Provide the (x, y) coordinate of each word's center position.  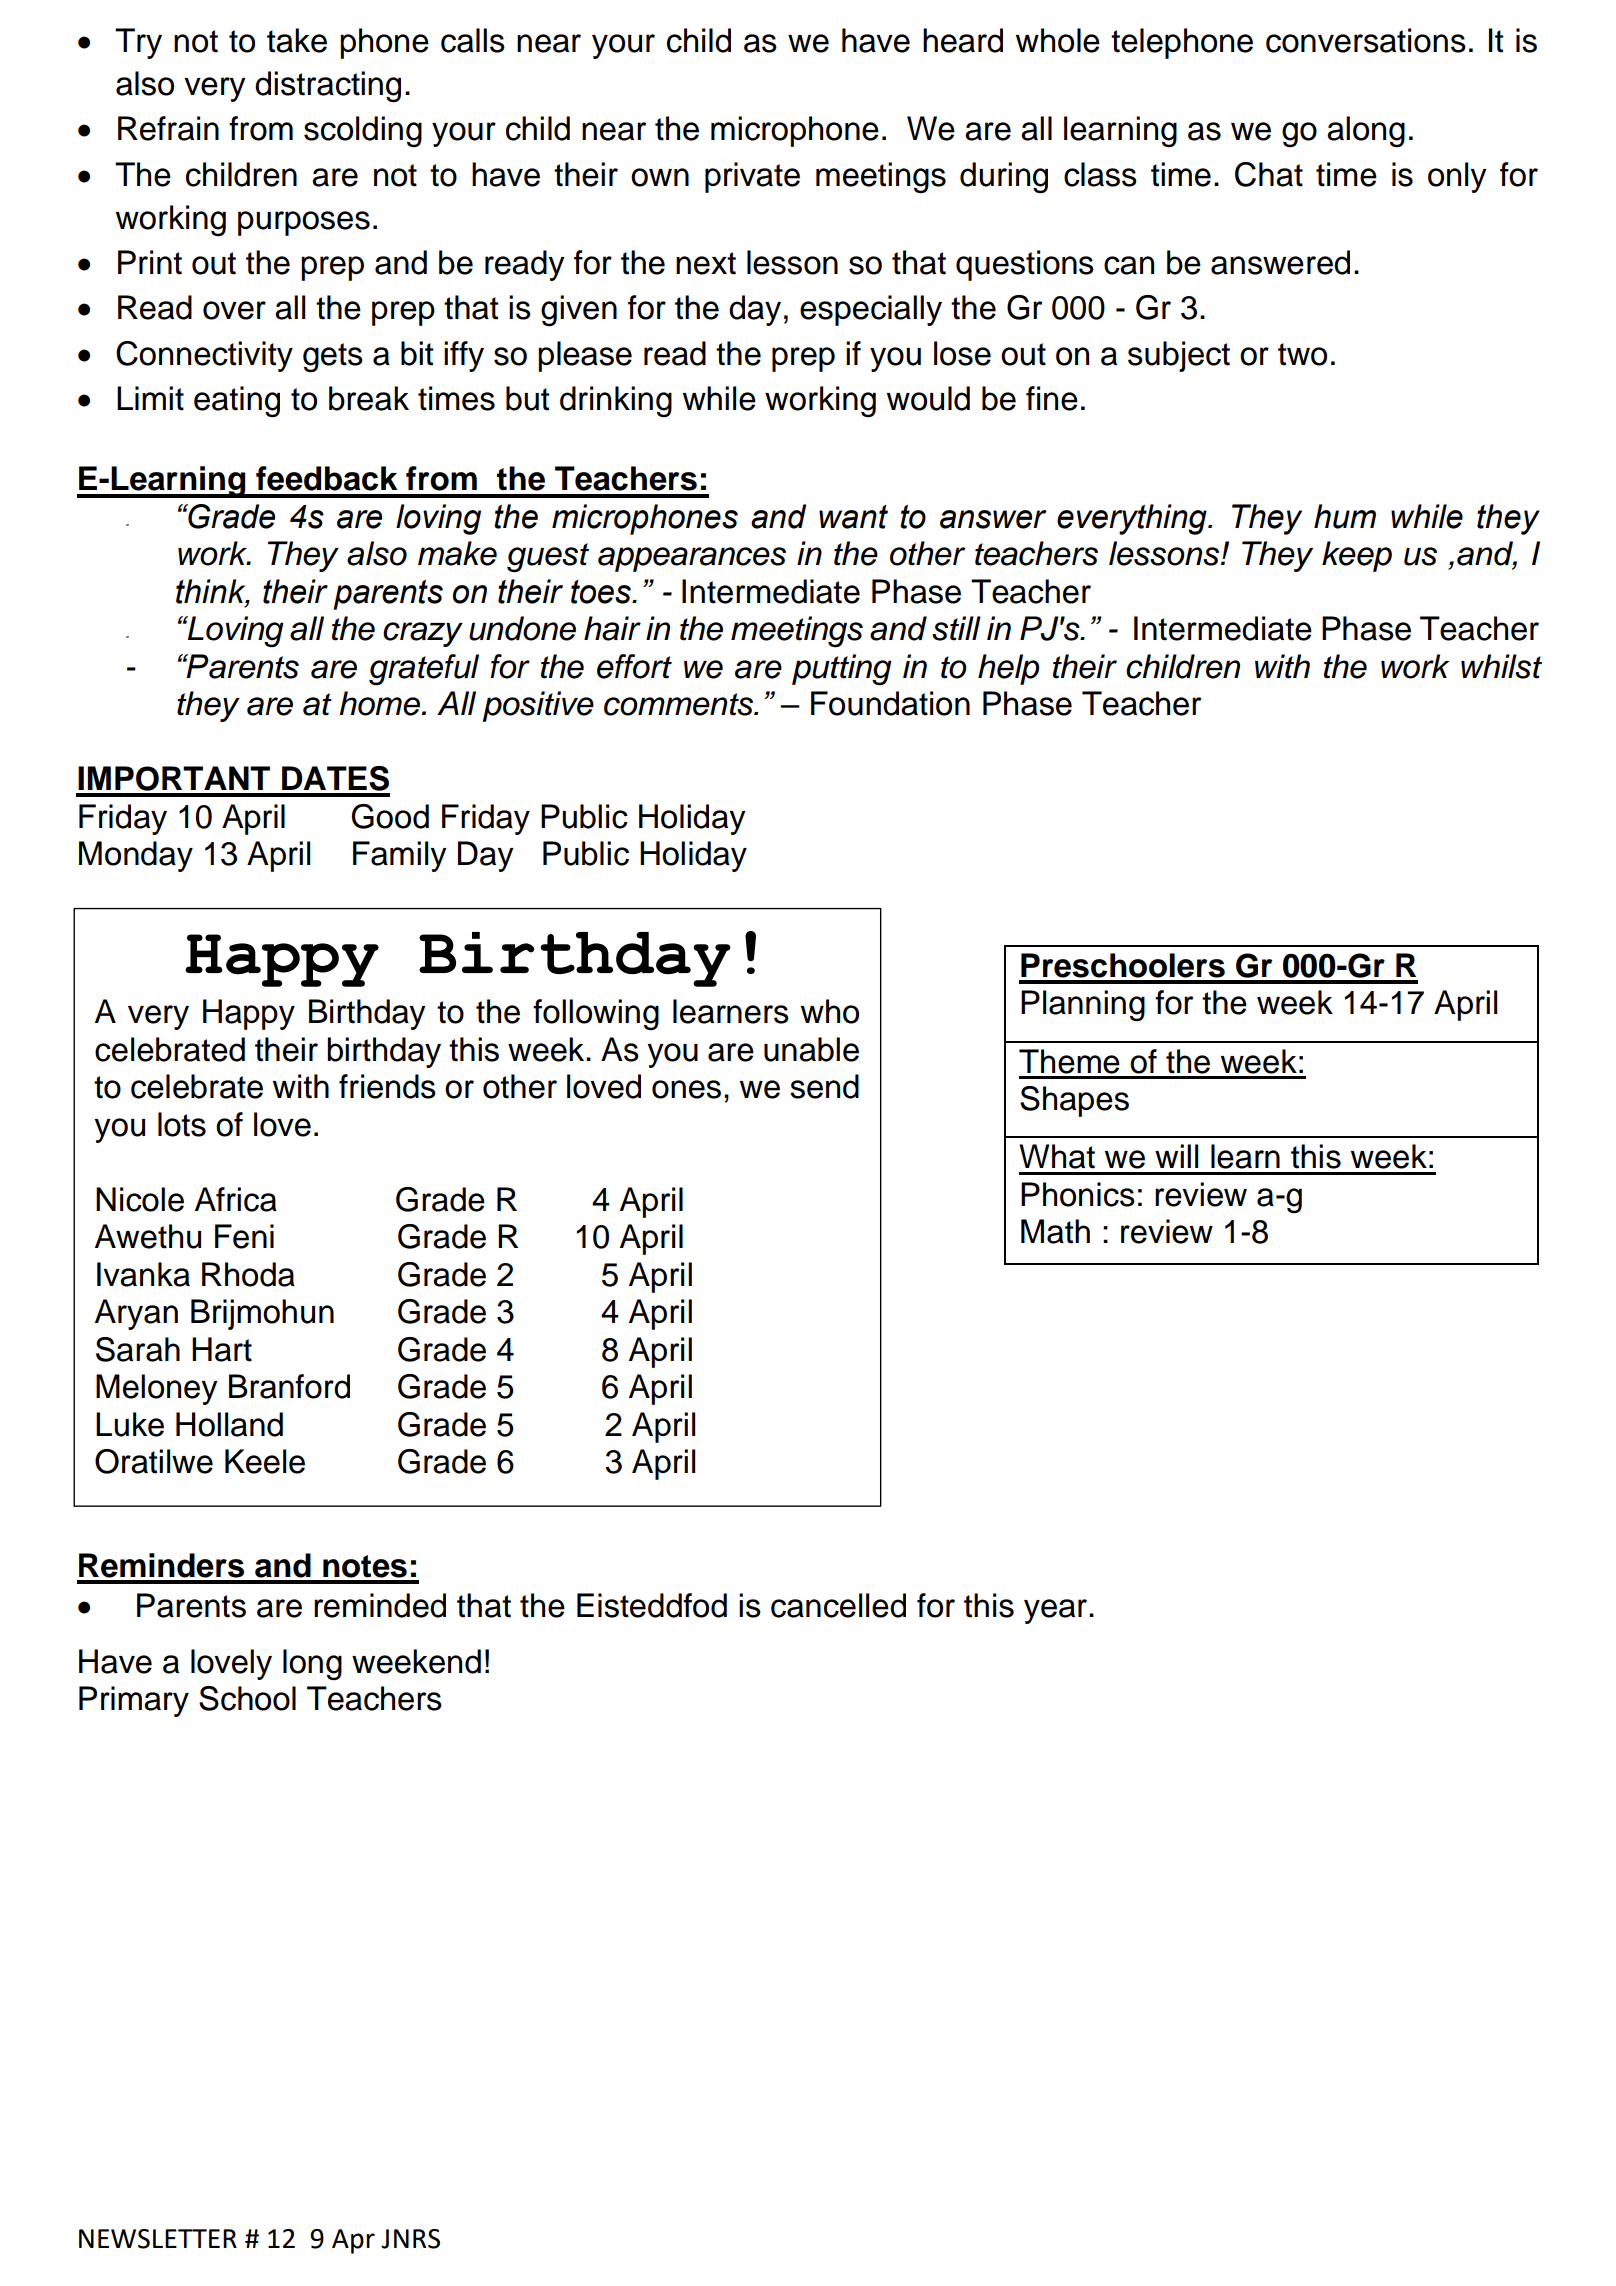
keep (1357, 556)
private (752, 177)
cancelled (838, 1605)
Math (1055, 1231)
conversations (1366, 40)
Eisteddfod (652, 1605)
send (824, 1086)
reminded (380, 1605)
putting (842, 670)
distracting (328, 87)
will (1176, 1156)
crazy (423, 634)
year (1057, 1611)
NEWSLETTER (158, 2239)
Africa (236, 1199)
